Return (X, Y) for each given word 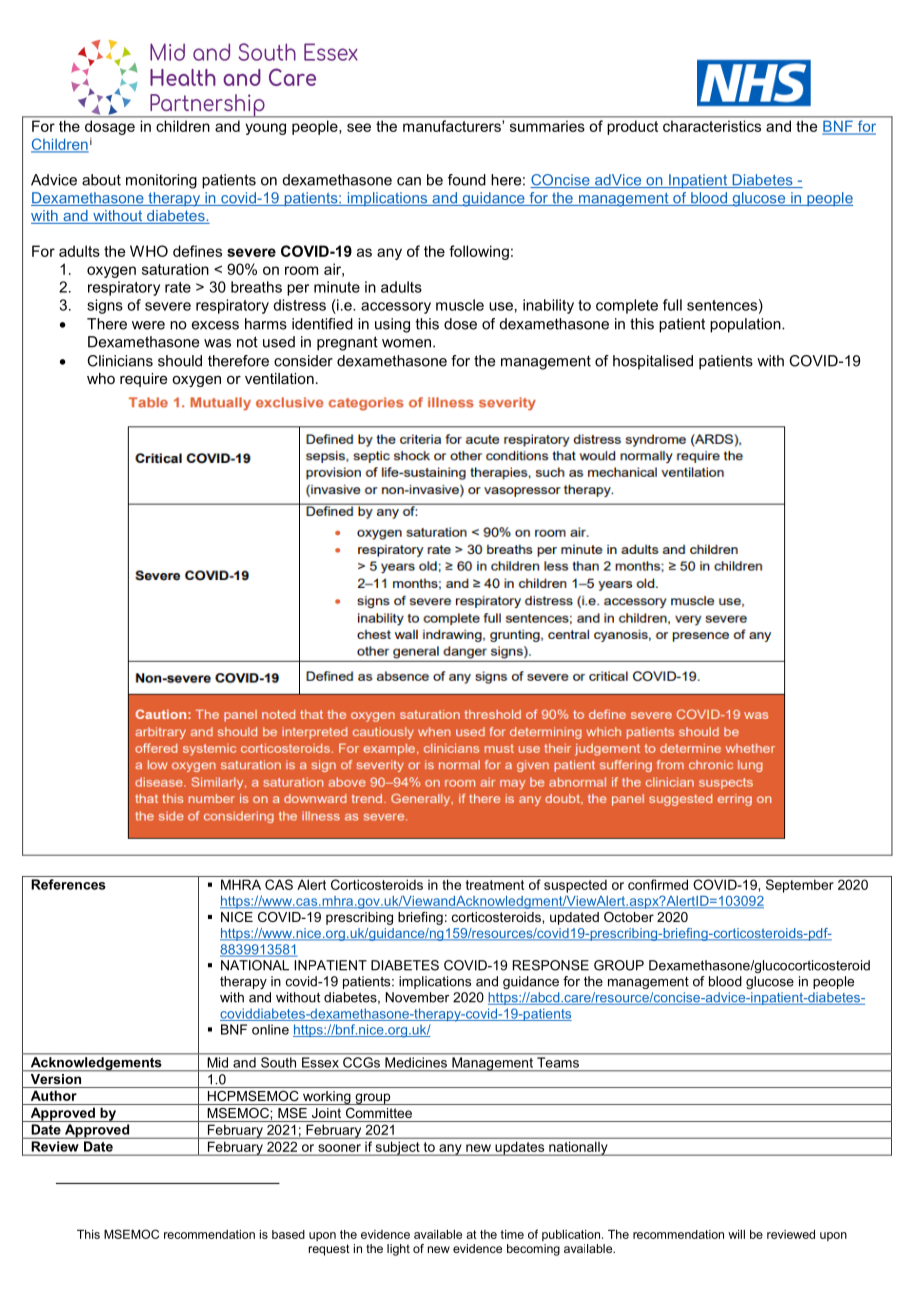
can (409, 181)
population (746, 325)
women (406, 343)
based (288, 1234)
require (143, 380)
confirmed (658, 884)
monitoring (161, 181)
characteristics (712, 126)
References (68, 884)
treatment (495, 885)
